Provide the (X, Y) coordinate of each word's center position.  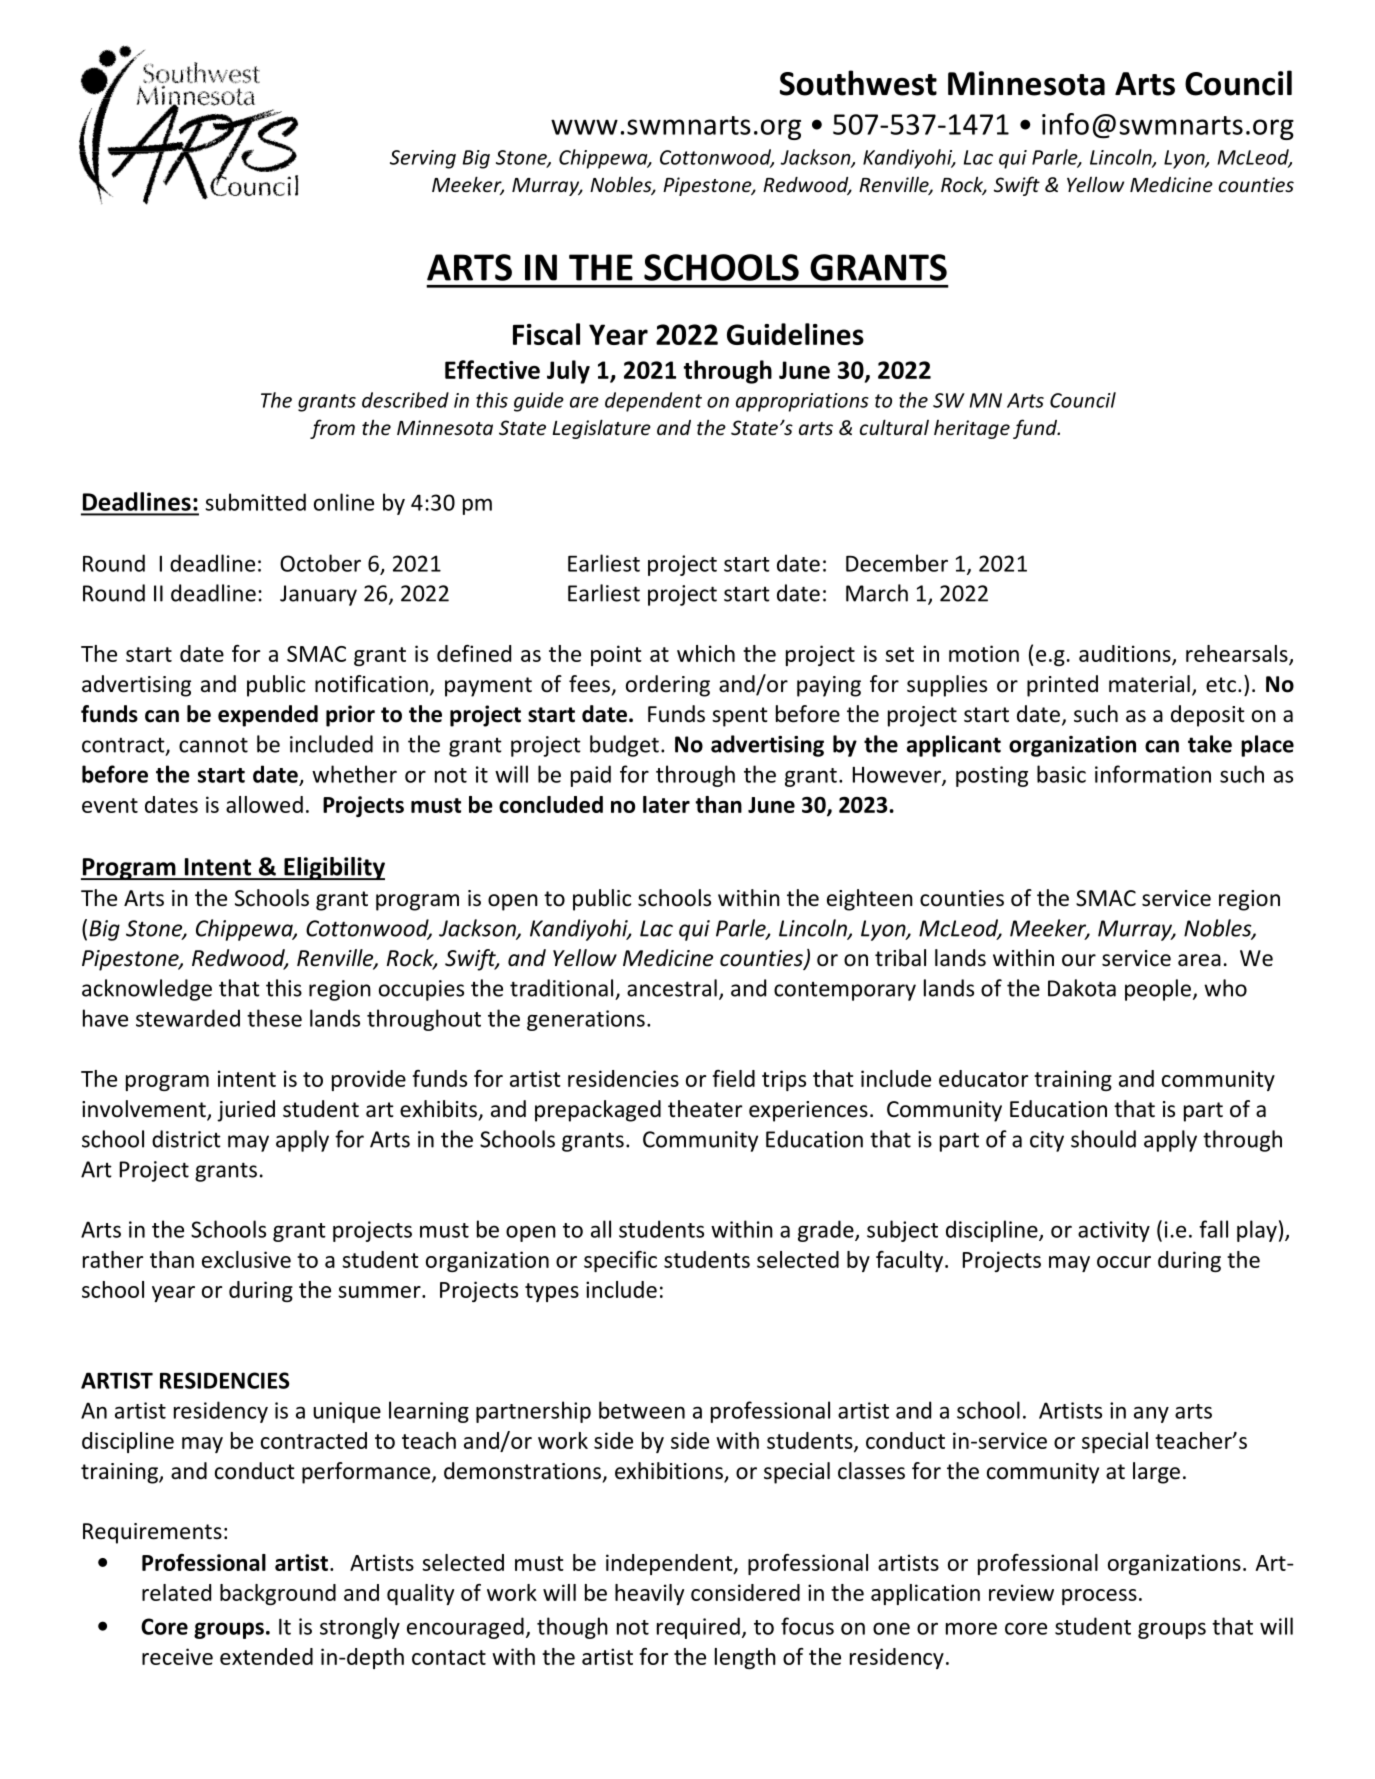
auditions (1126, 654)
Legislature (601, 429)
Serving (423, 159)
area (1199, 960)
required (698, 1628)
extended (266, 1656)
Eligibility (333, 868)
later (666, 804)
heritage (972, 429)
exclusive (246, 1259)
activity (1114, 1231)
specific (620, 1261)
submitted (255, 502)
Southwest (858, 83)
